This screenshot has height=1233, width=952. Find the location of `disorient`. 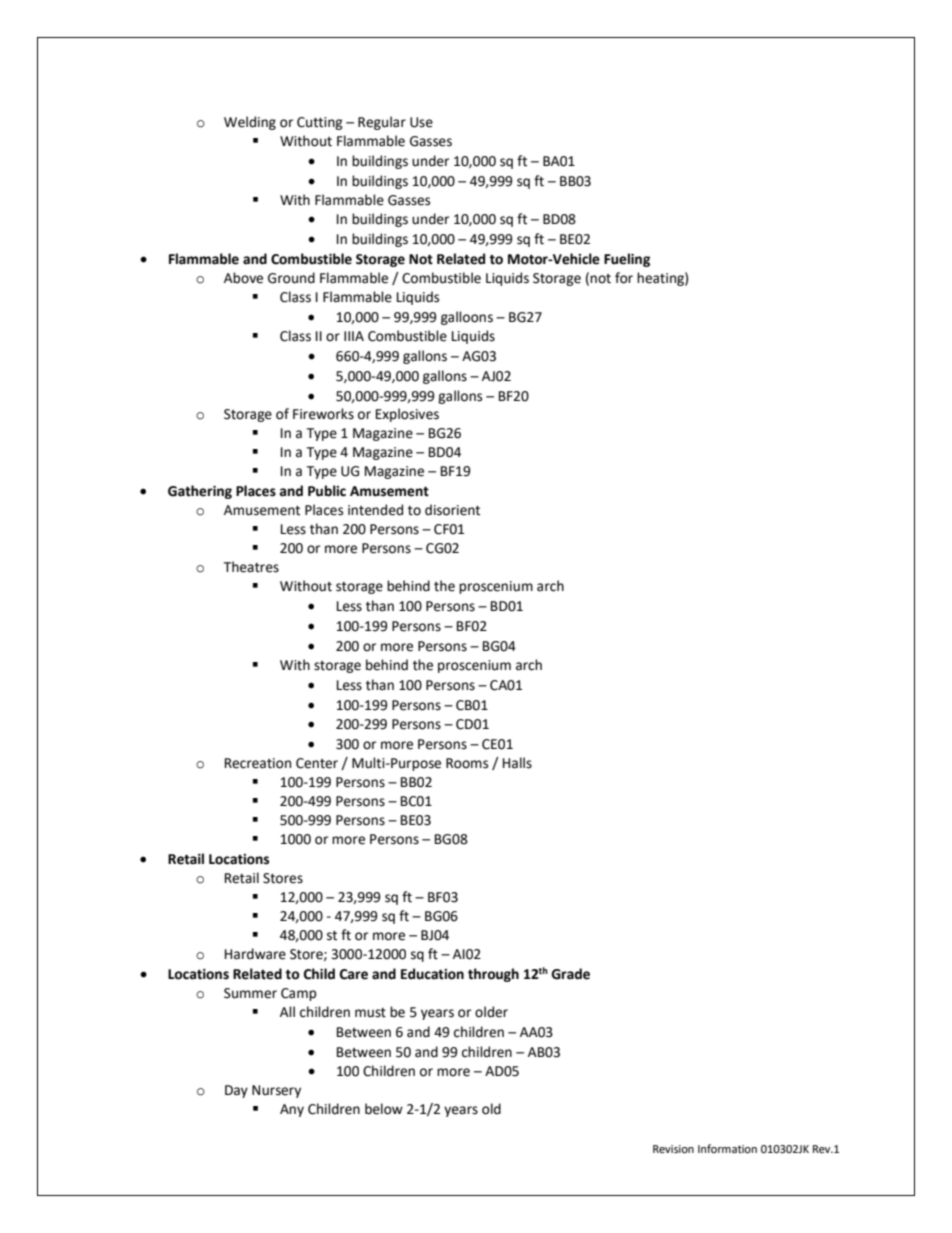

disorient is located at coordinates (452, 510).
